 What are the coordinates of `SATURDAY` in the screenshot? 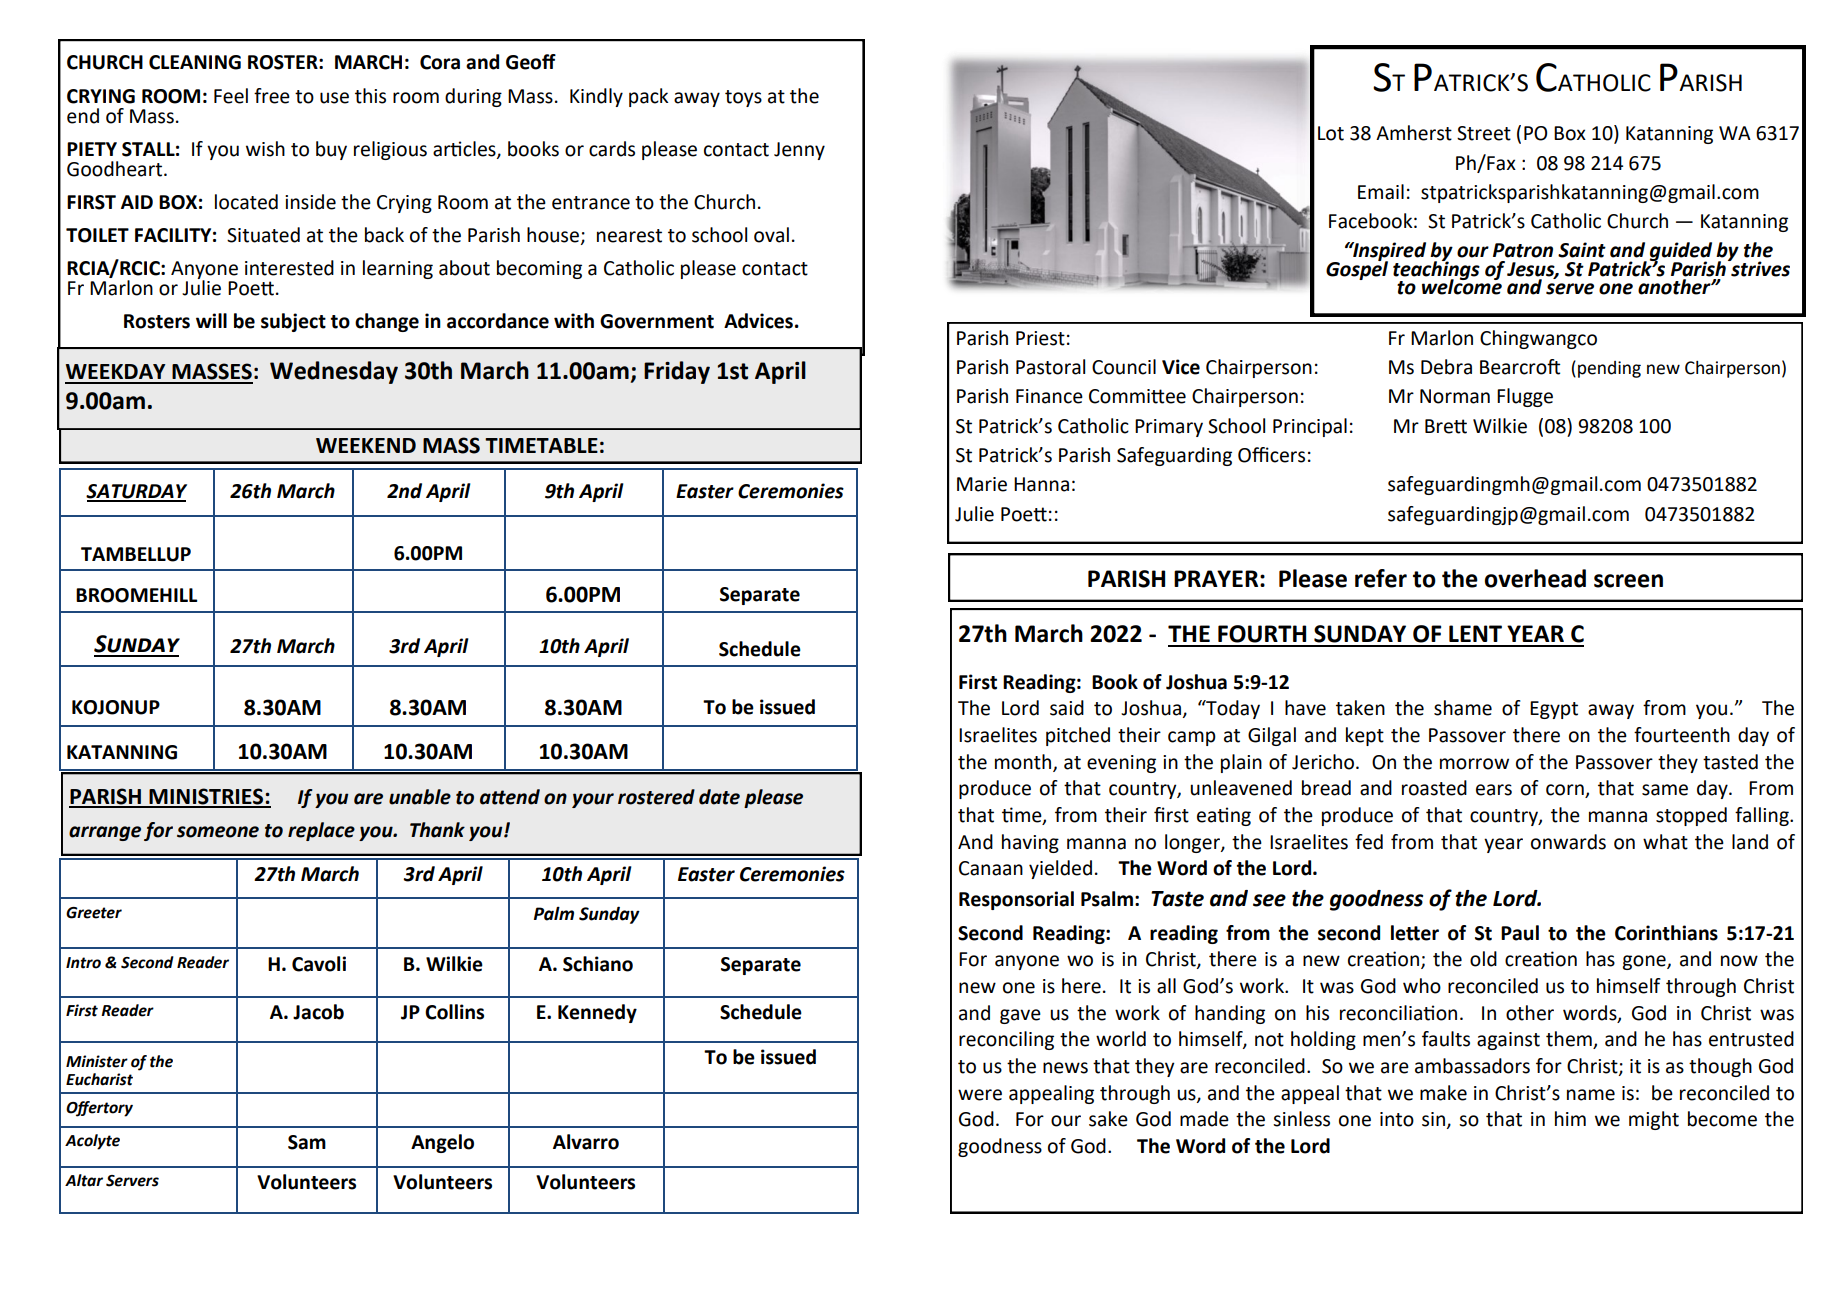 It's located at (136, 492).
